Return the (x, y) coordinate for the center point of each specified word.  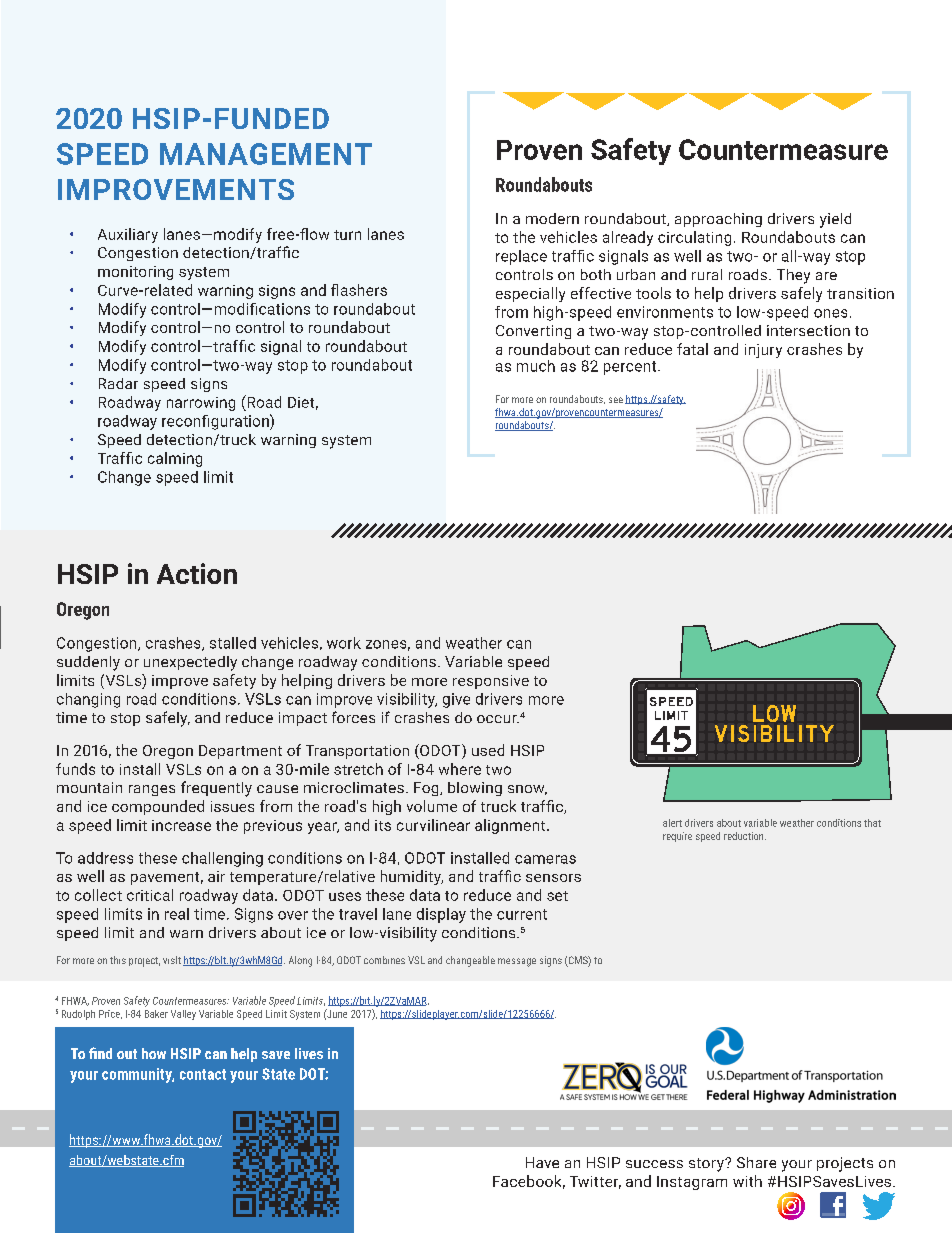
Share (756, 1162)
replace (521, 257)
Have (542, 1162)
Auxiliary (128, 235)
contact (203, 1074)
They (793, 276)
